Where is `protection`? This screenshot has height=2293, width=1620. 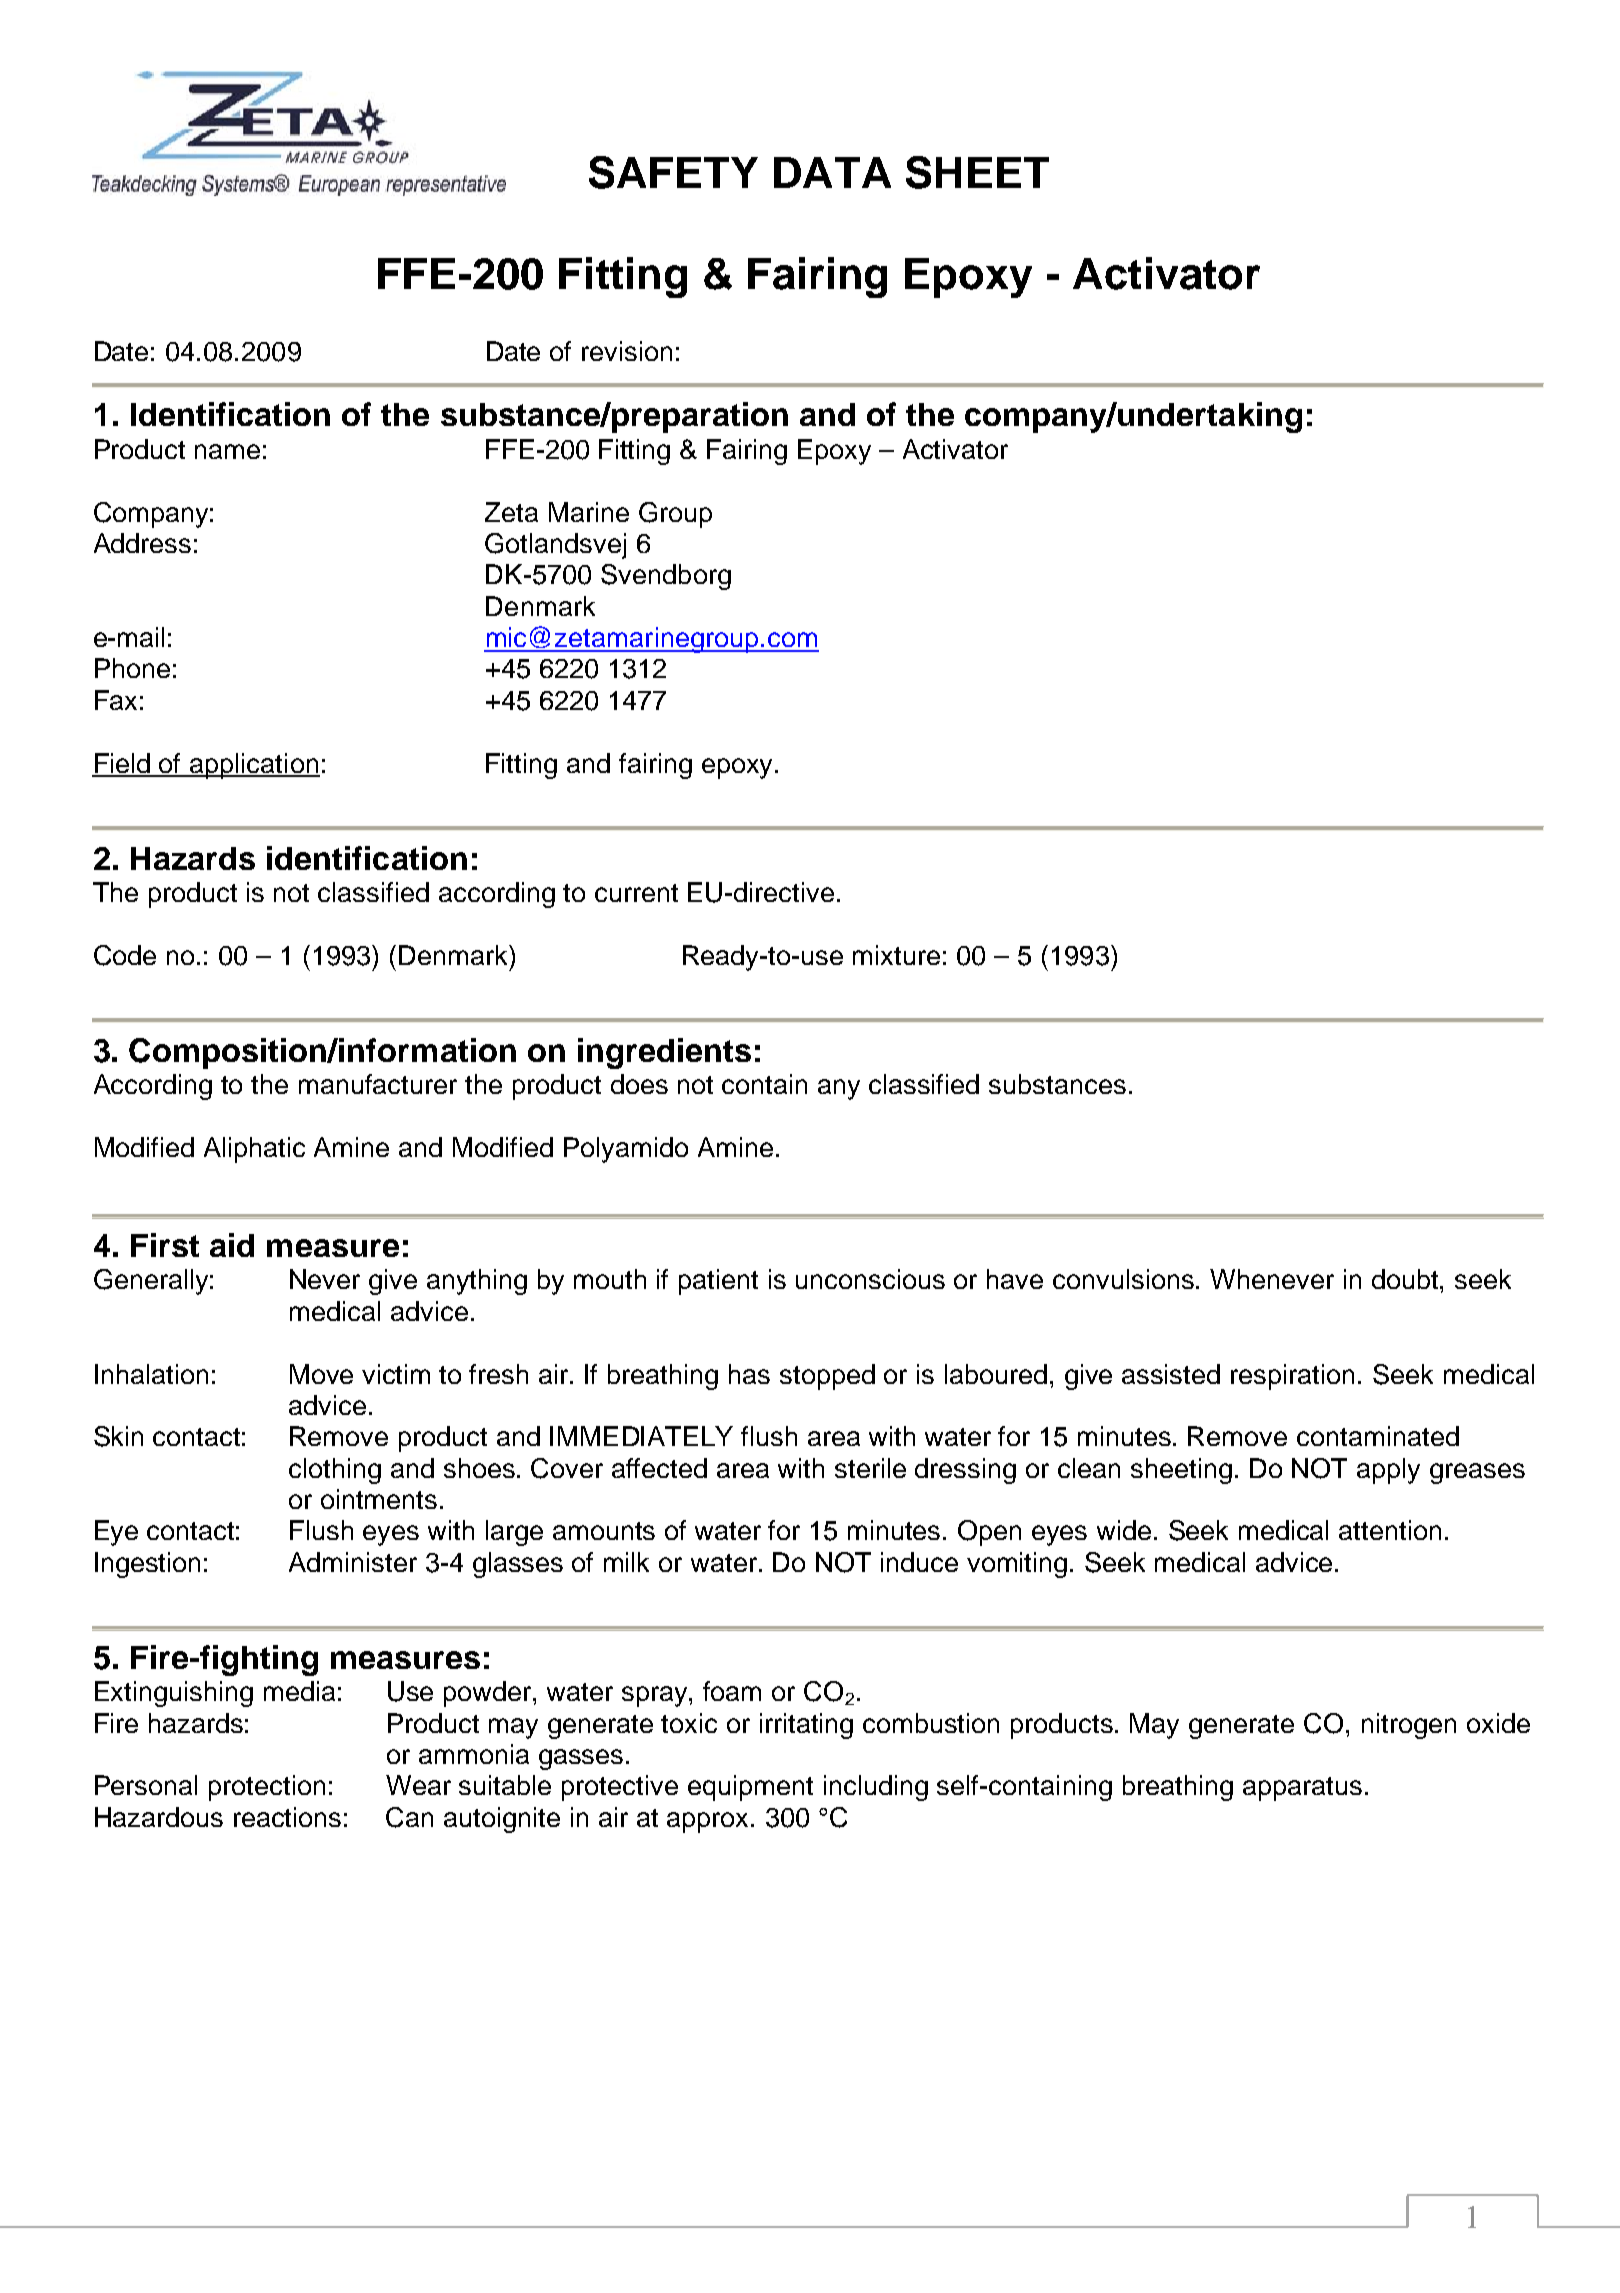
protection is located at coordinates (267, 1788).
